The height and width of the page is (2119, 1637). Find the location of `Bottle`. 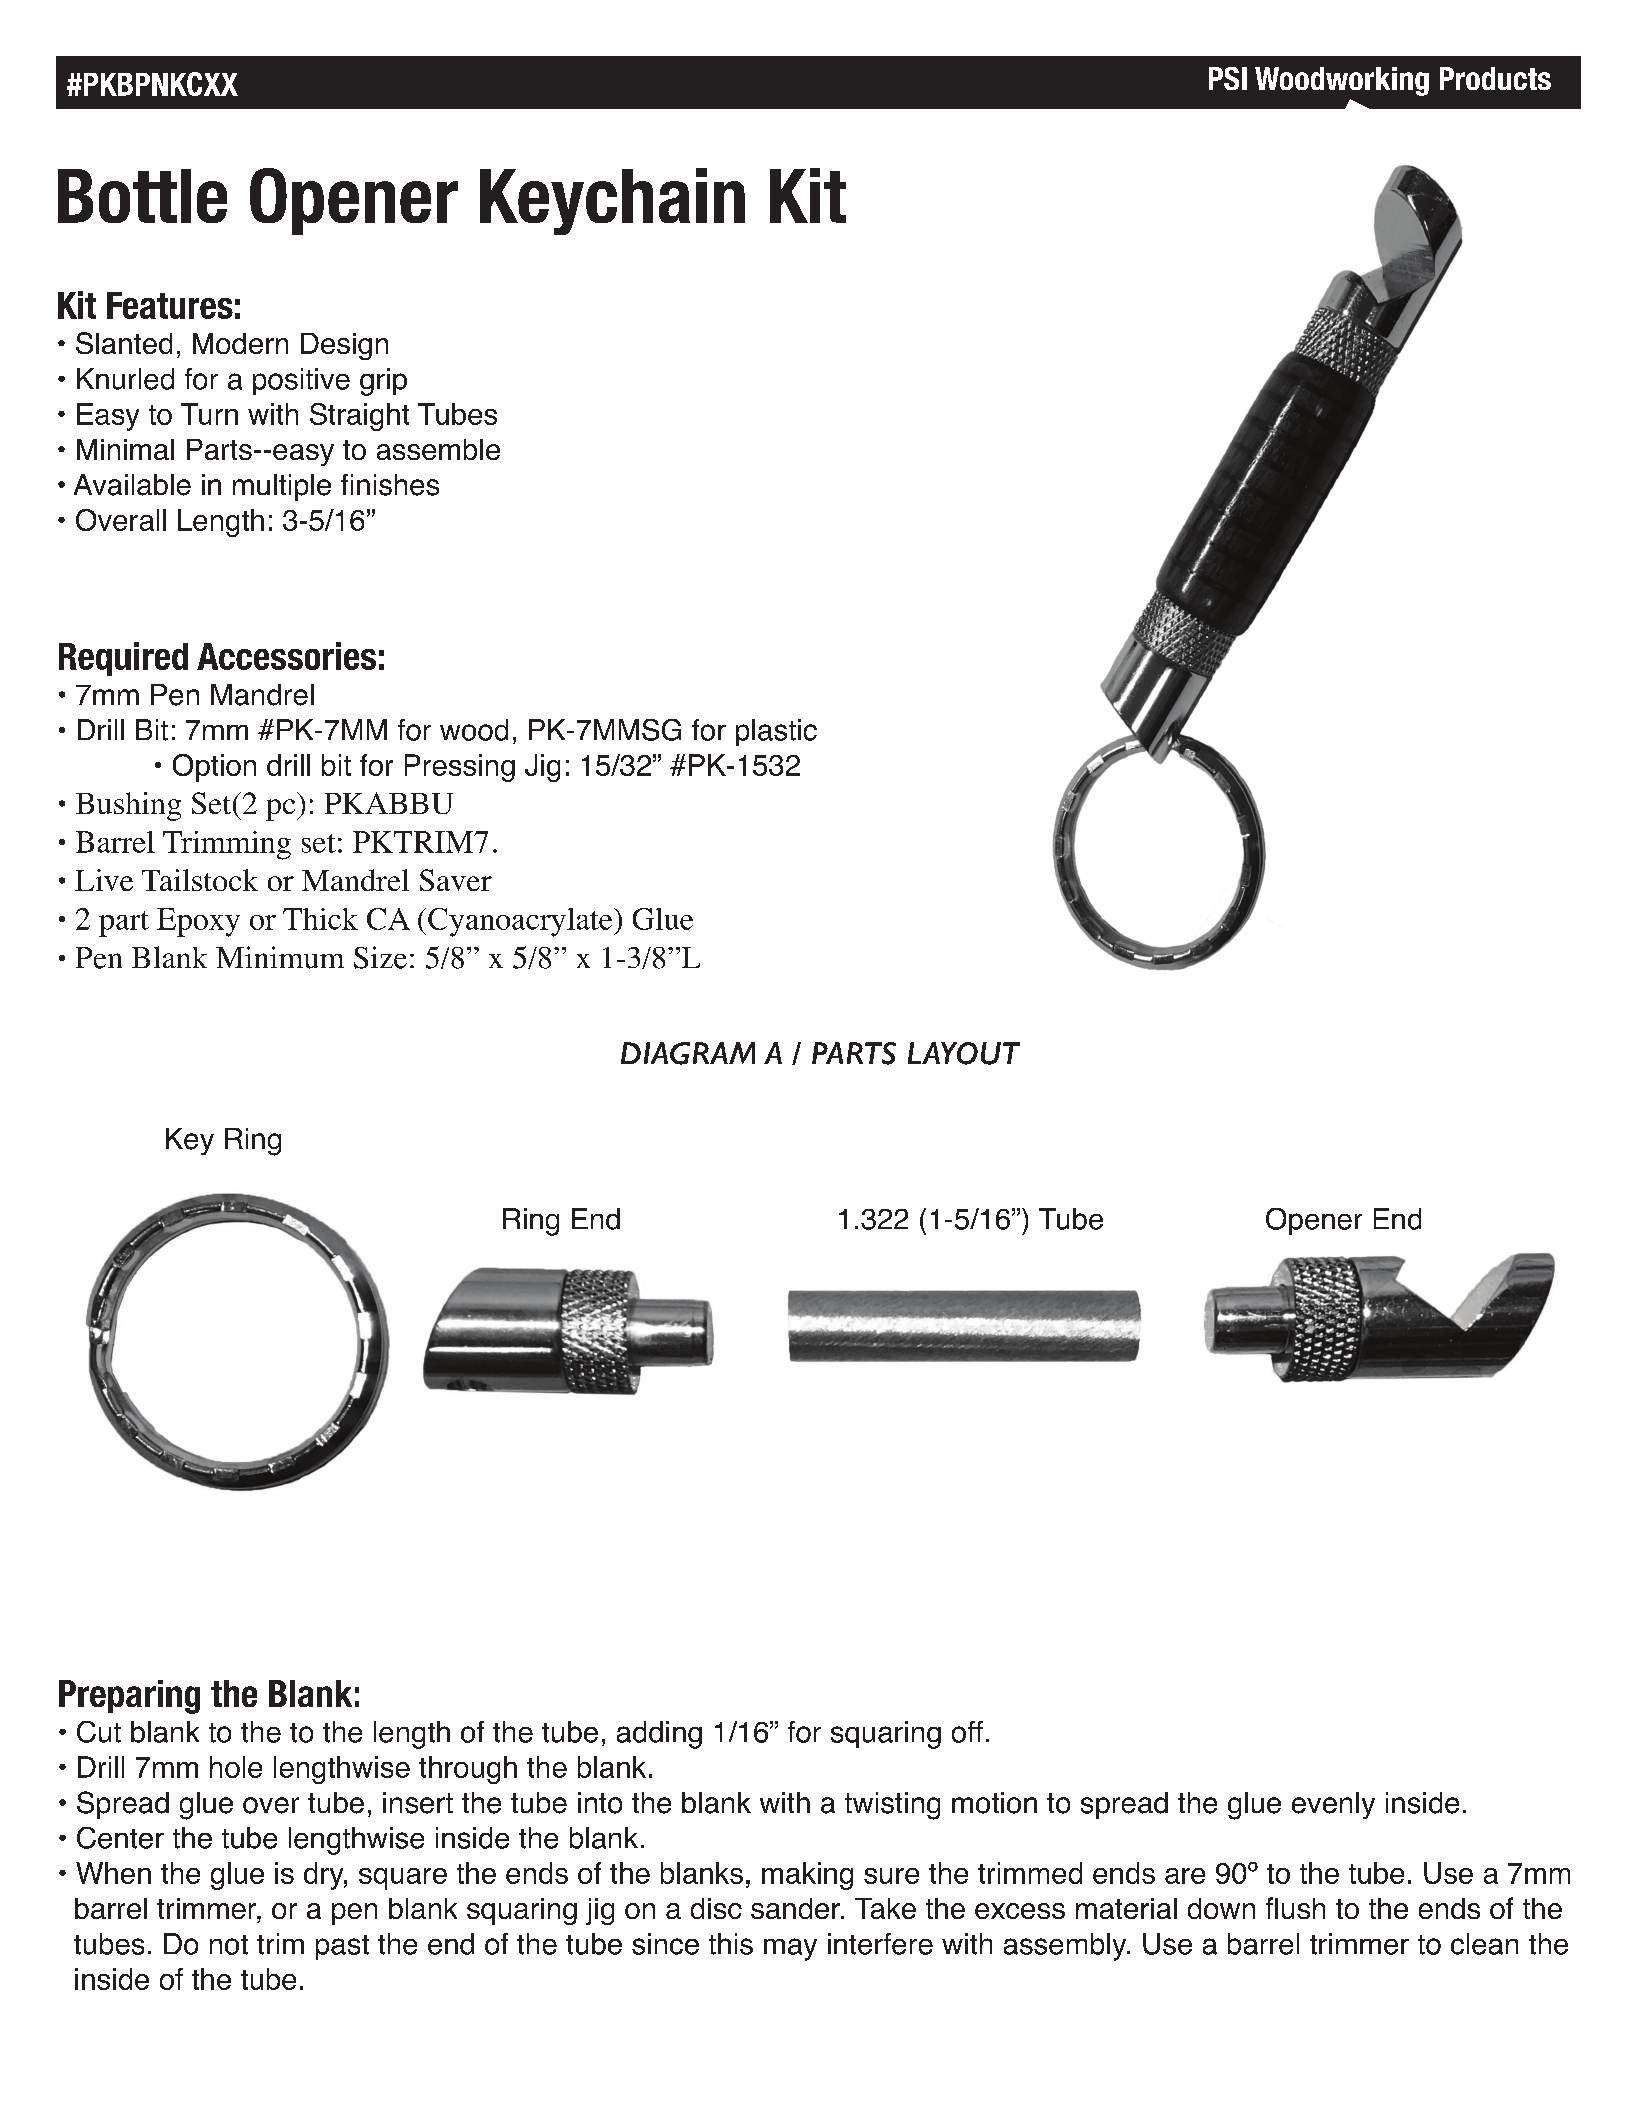

Bottle is located at coordinates (142, 196).
